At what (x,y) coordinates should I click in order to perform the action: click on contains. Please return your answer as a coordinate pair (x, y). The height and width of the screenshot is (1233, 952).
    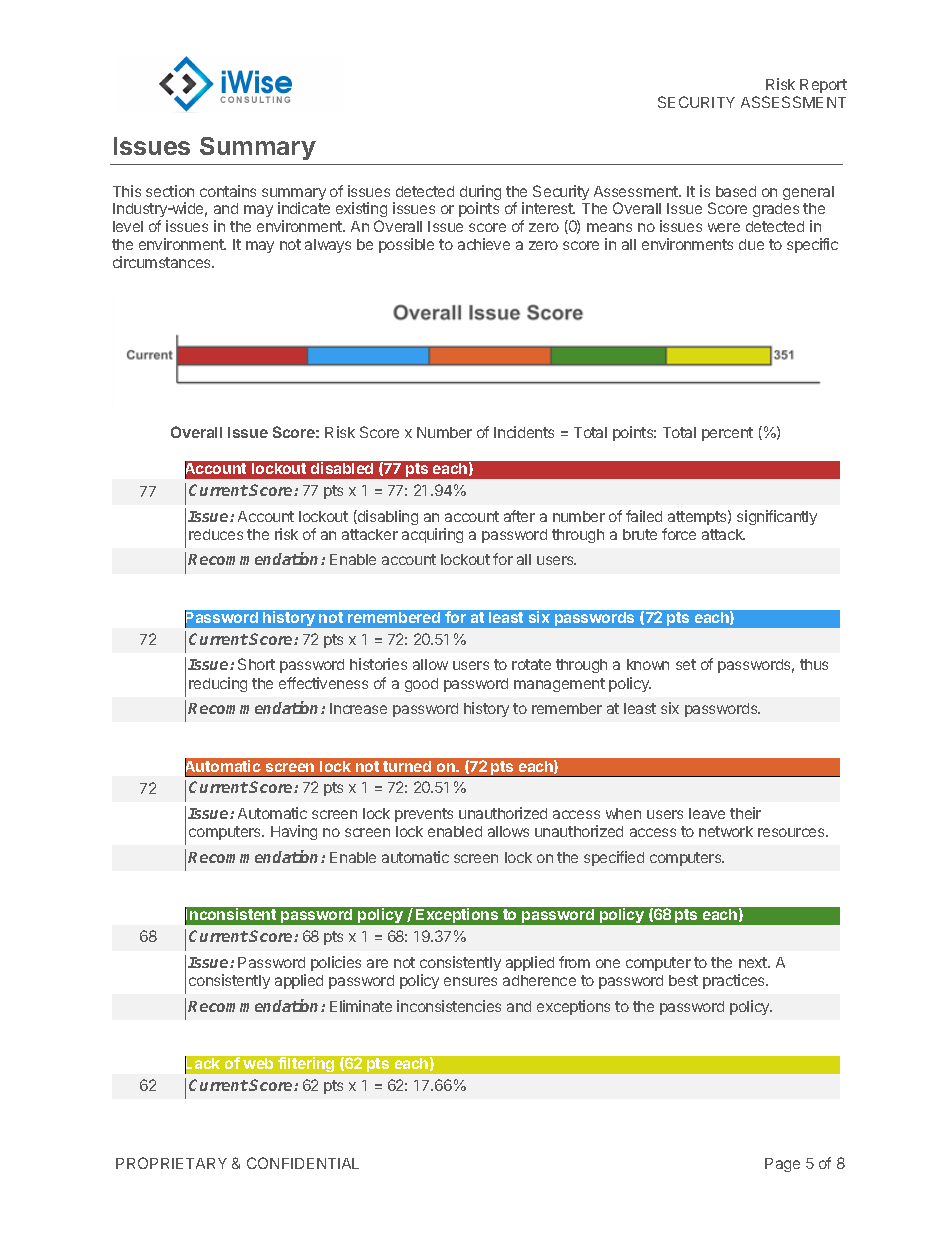
    Looking at the image, I should click on (228, 191).
